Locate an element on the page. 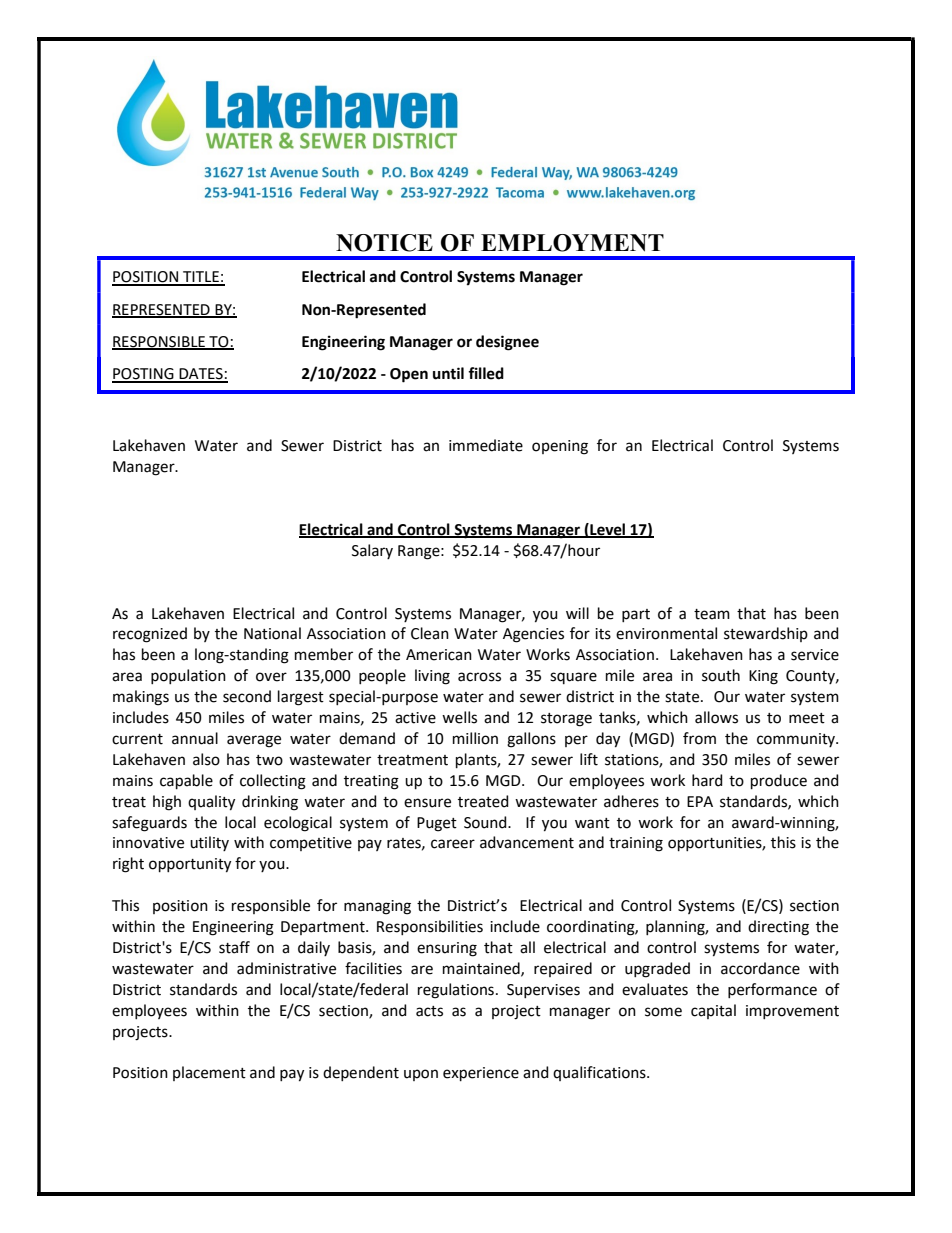 The width and height of the image is (952, 1233). million is located at coordinates (475, 738).
